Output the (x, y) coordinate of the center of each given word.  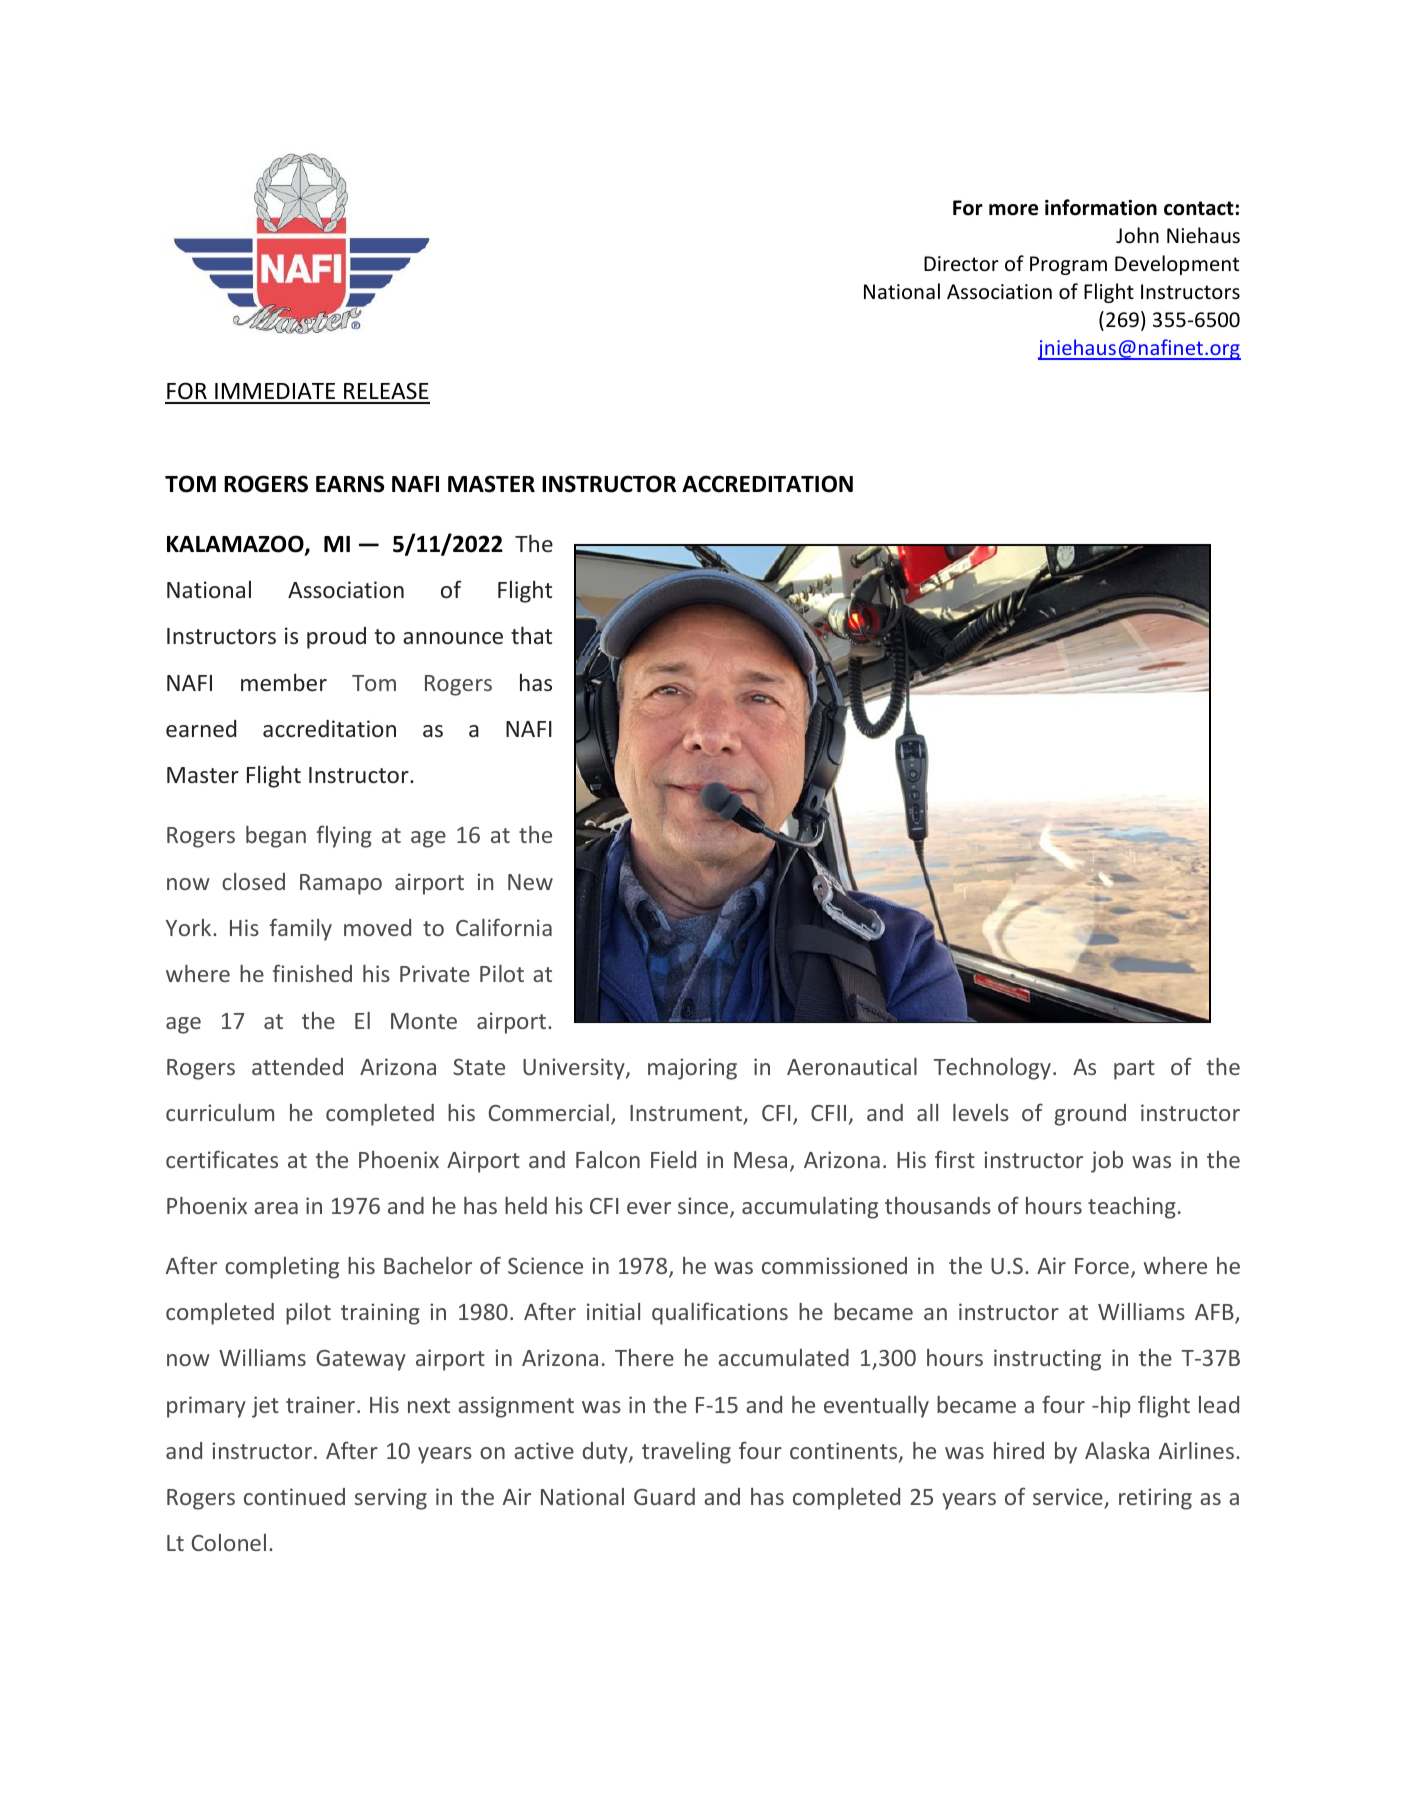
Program (1068, 265)
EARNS (350, 484)
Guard (664, 1496)
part (1134, 1070)
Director (961, 264)
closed (253, 881)
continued (294, 1496)
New (530, 882)
